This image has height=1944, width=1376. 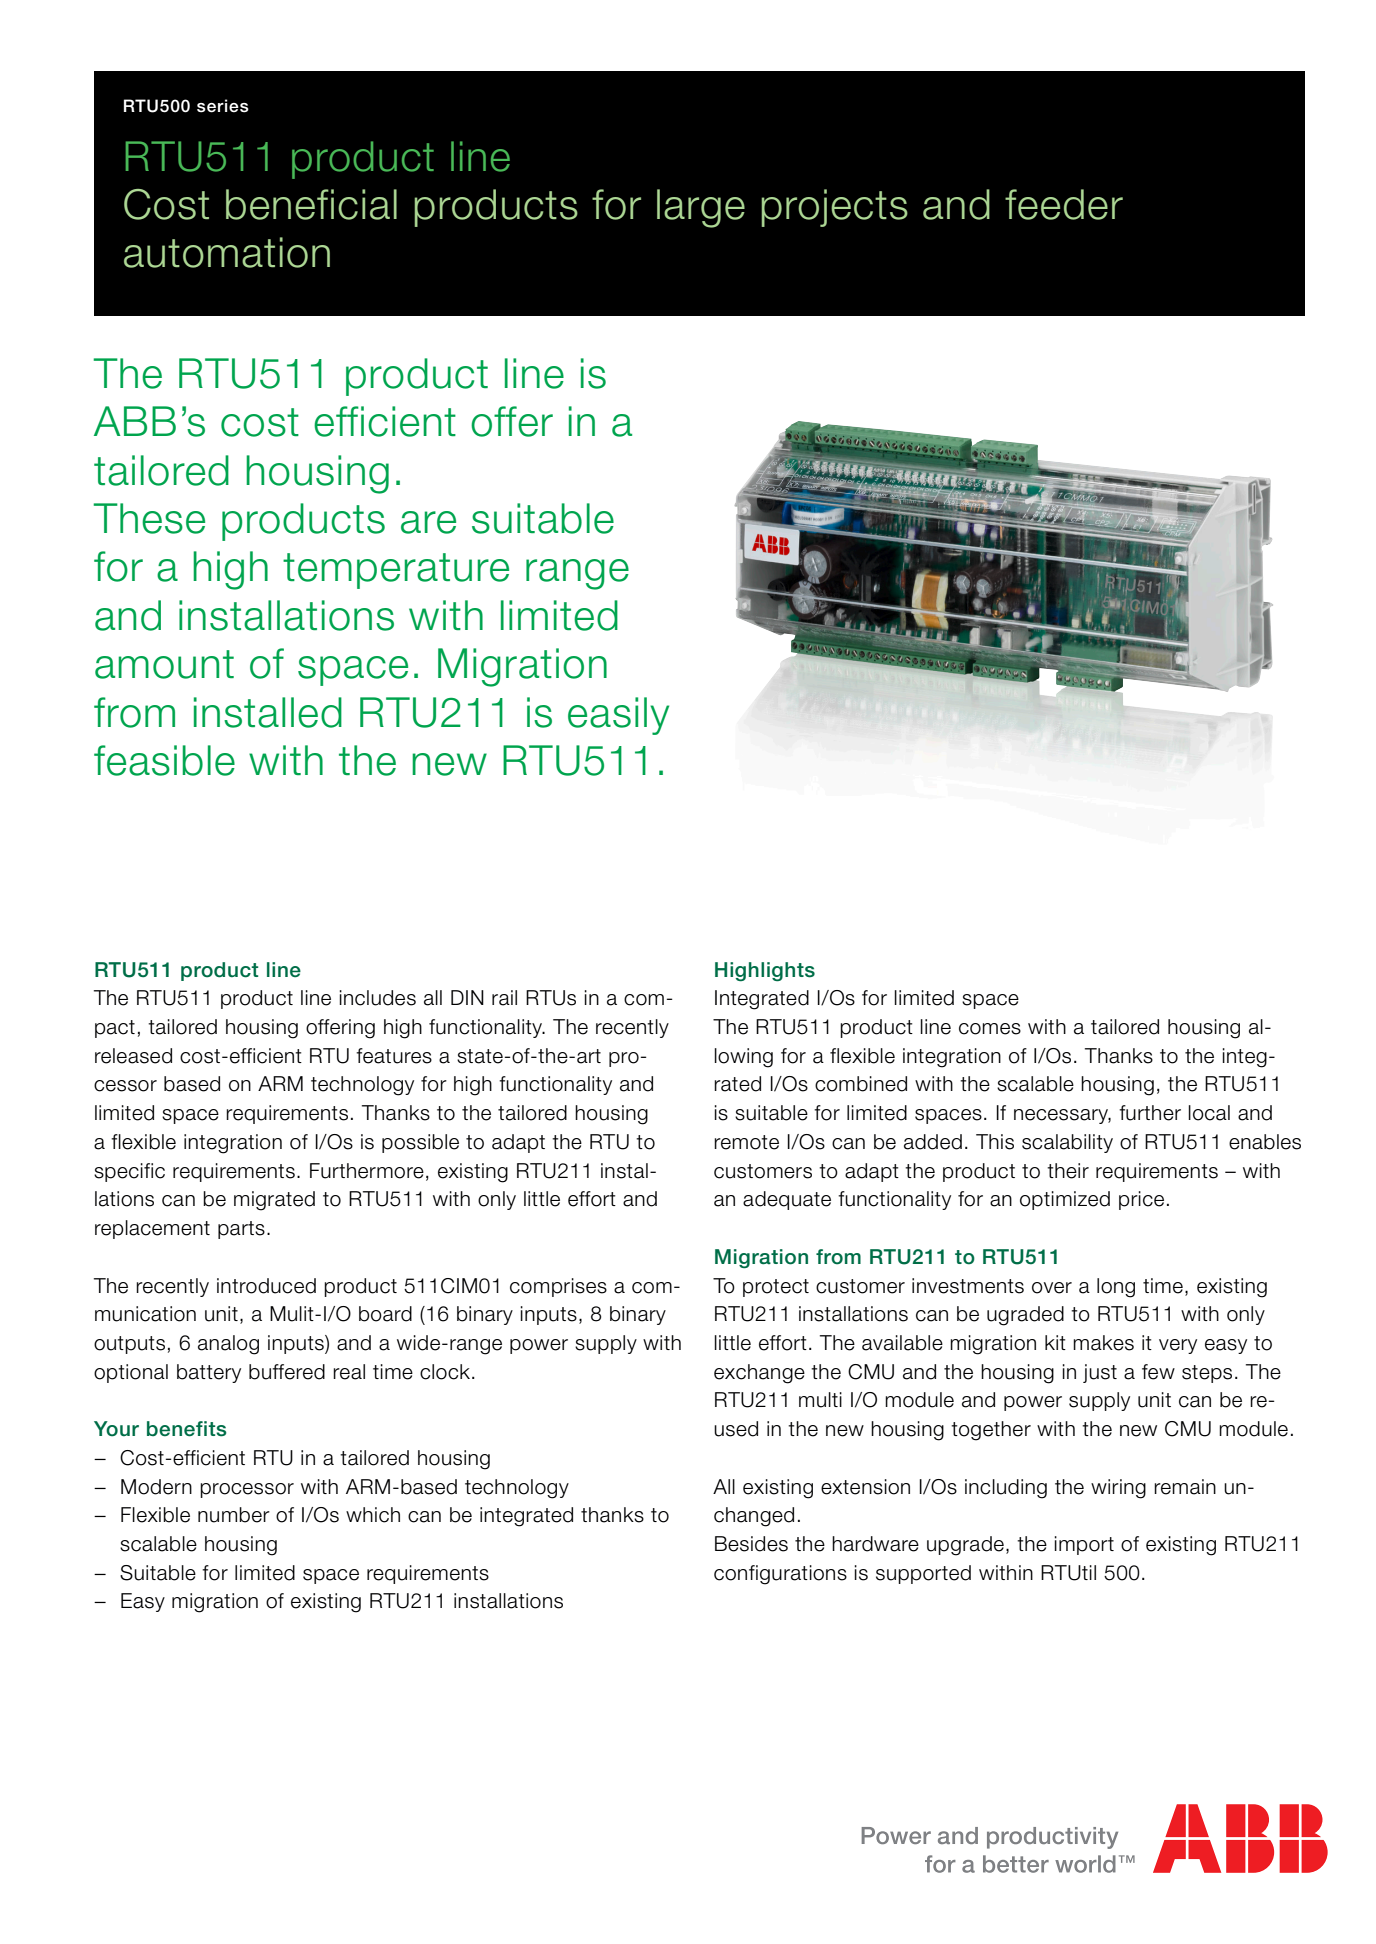 What do you see at coordinates (618, 716) in the image?
I see `easily` at bounding box center [618, 716].
